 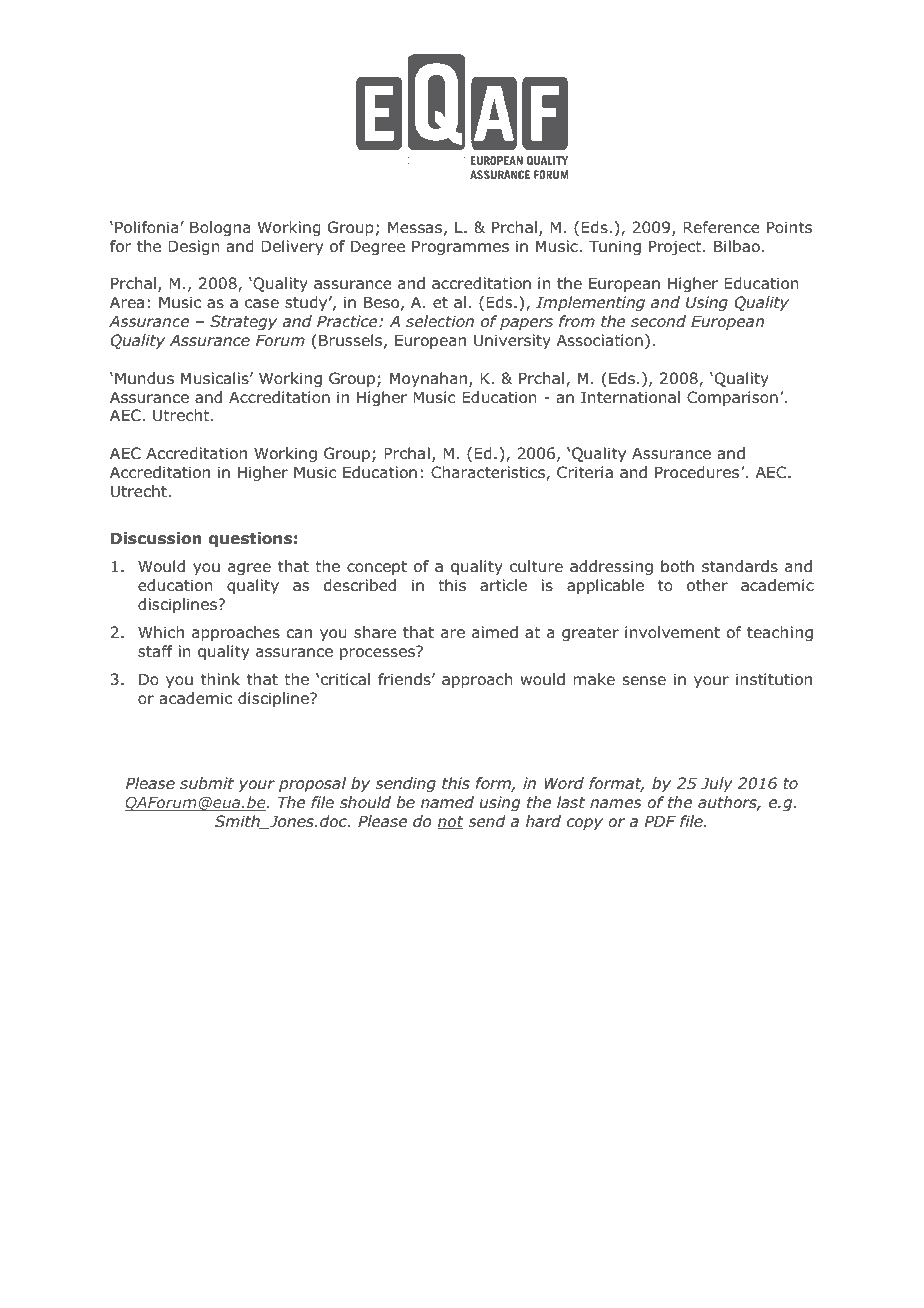 I want to click on July, so click(x=717, y=784).
